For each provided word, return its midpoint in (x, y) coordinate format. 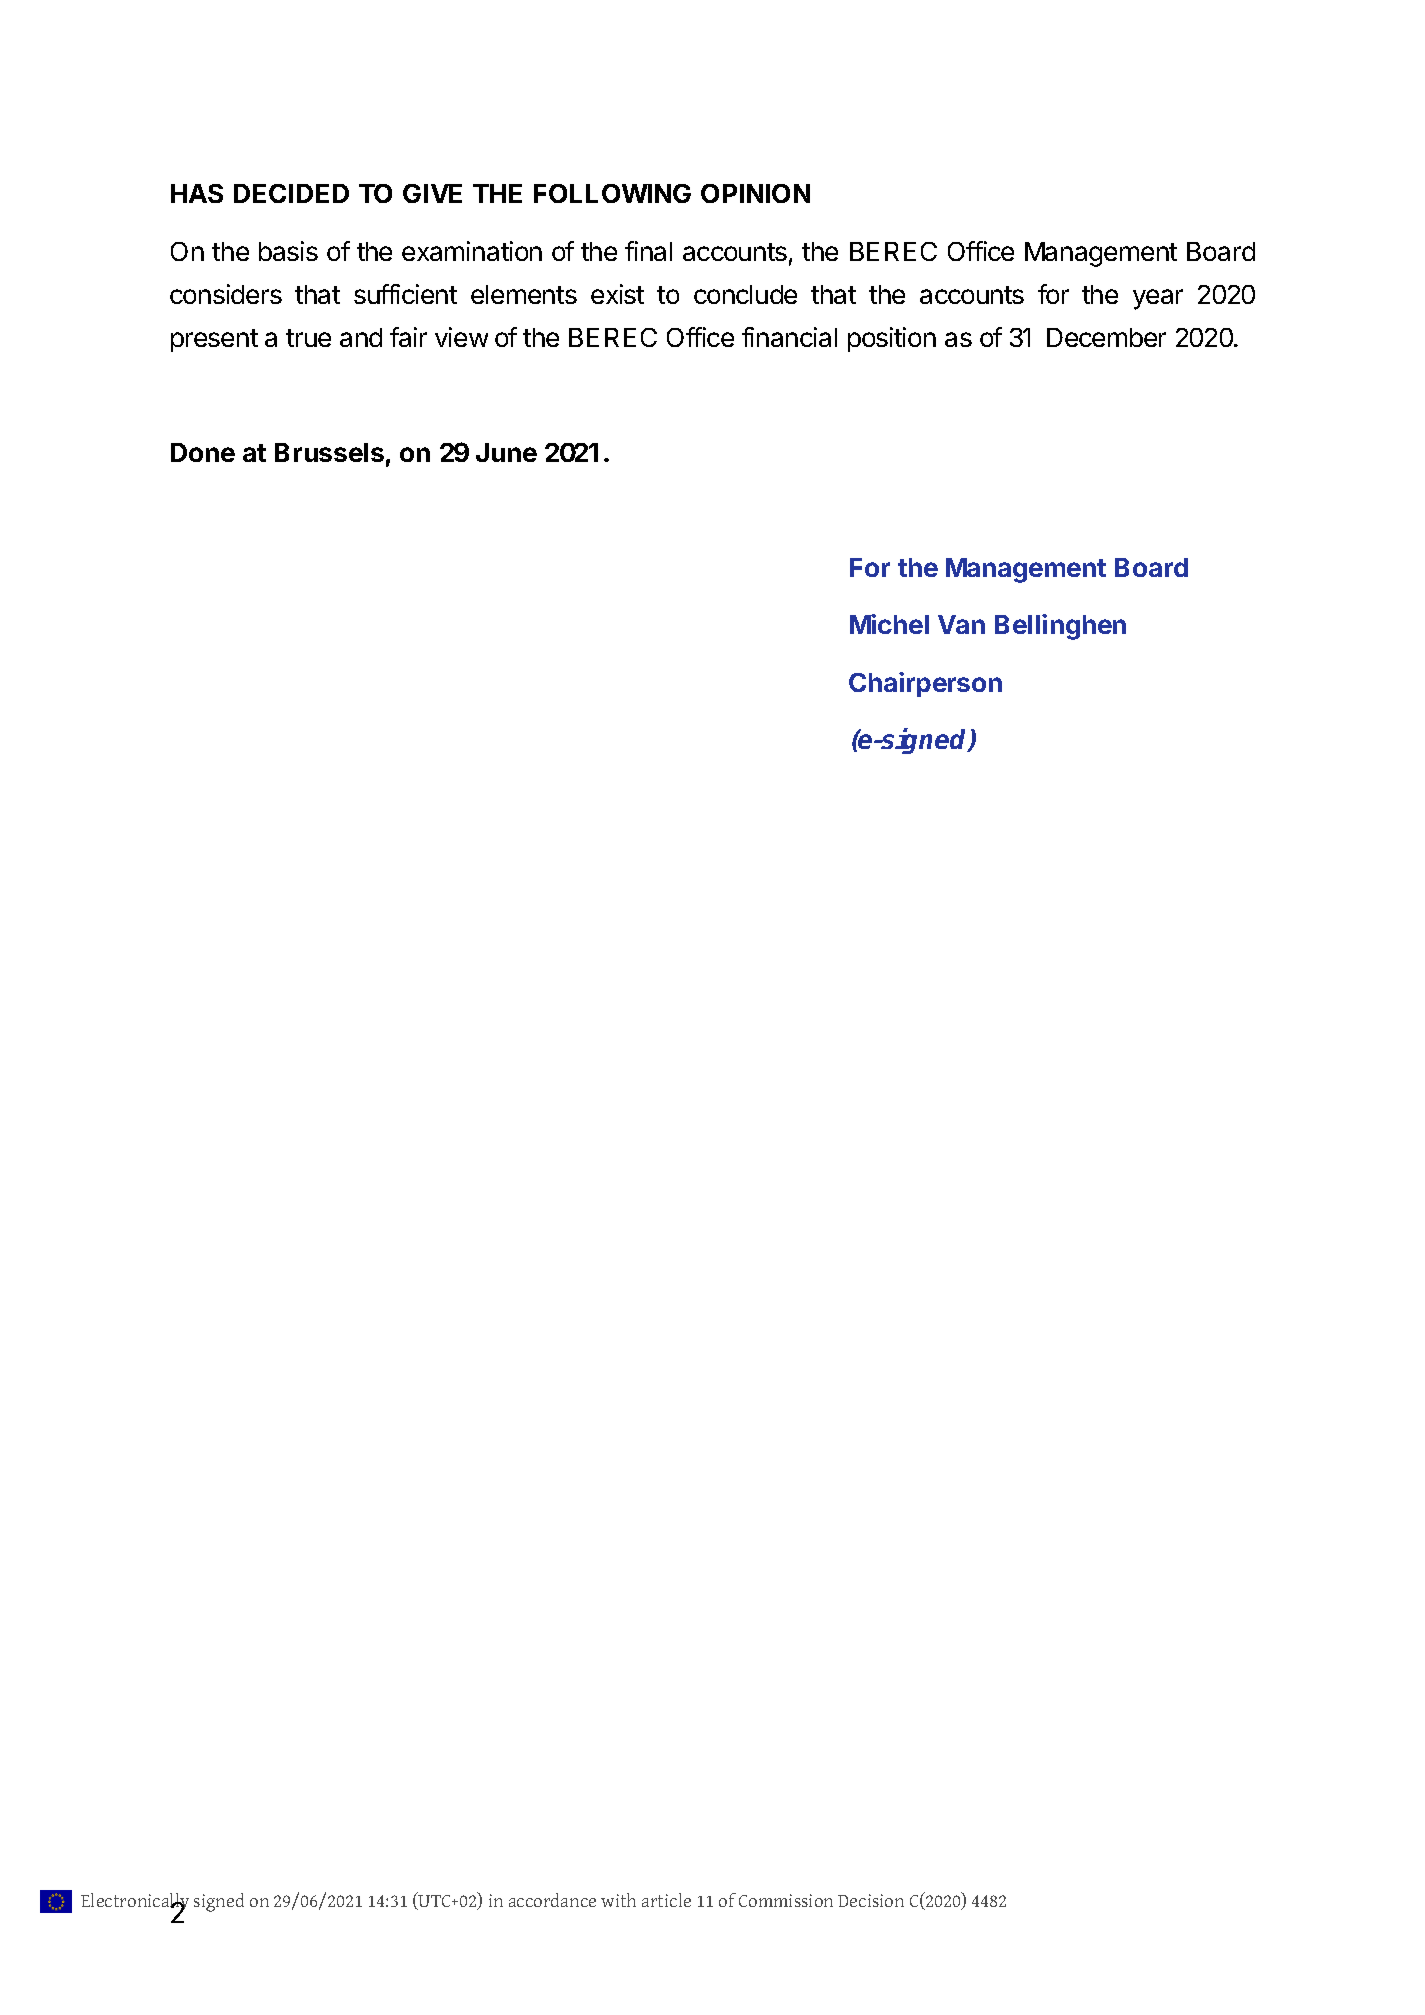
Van (961, 624)
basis (288, 251)
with (618, 1900)
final (648, 251)
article (666, 1900)
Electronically (135, 1904)
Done (203, 452)
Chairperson (925, 684)
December (1106, 337)
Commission (786, 1900)
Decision (871, 1900)
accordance (552, 1900)
